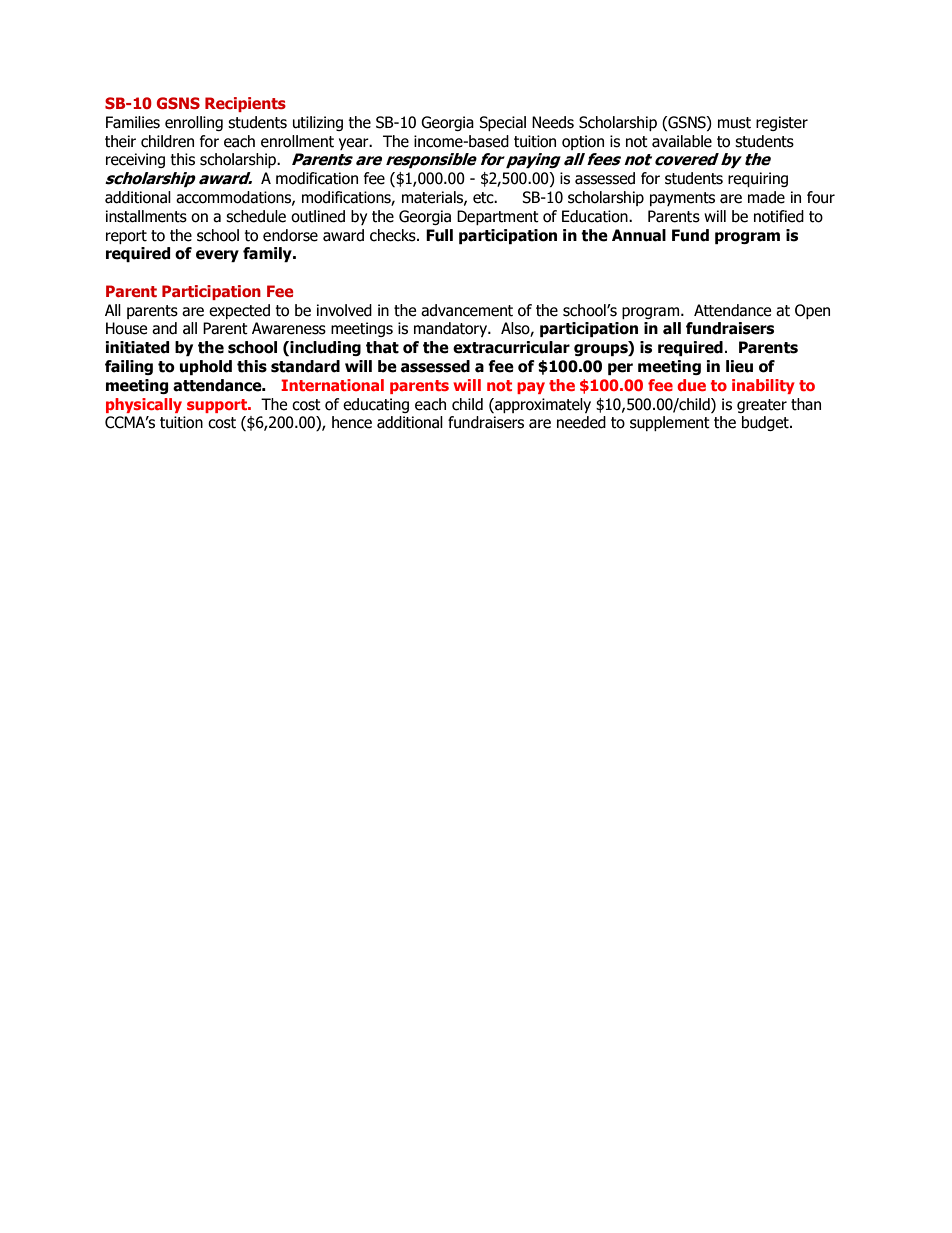  Describe the element at coordinates (502, 123) in the screenshot. I see `Special` at that location.
